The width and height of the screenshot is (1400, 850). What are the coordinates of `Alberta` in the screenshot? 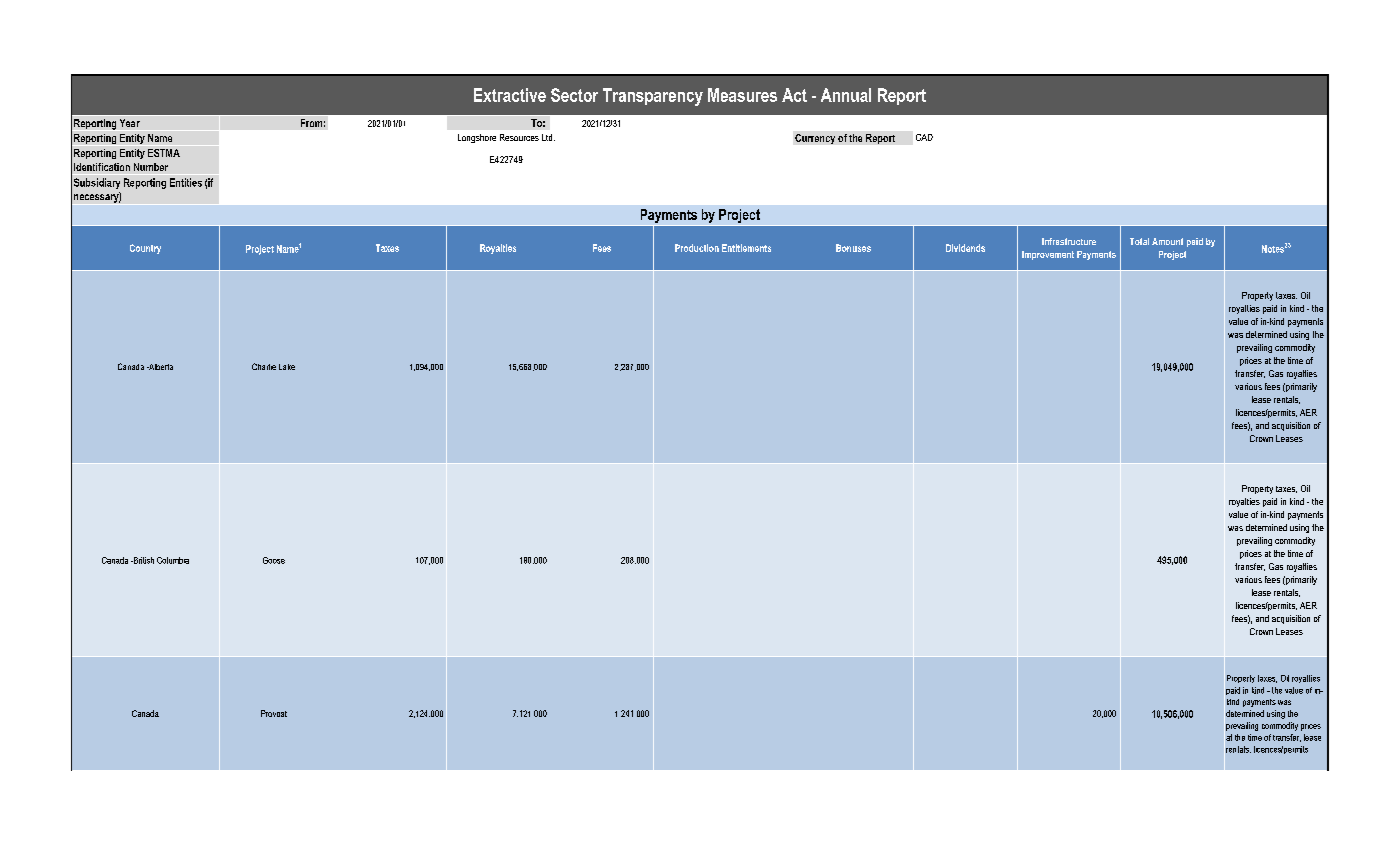 It's located at (160, 367).
